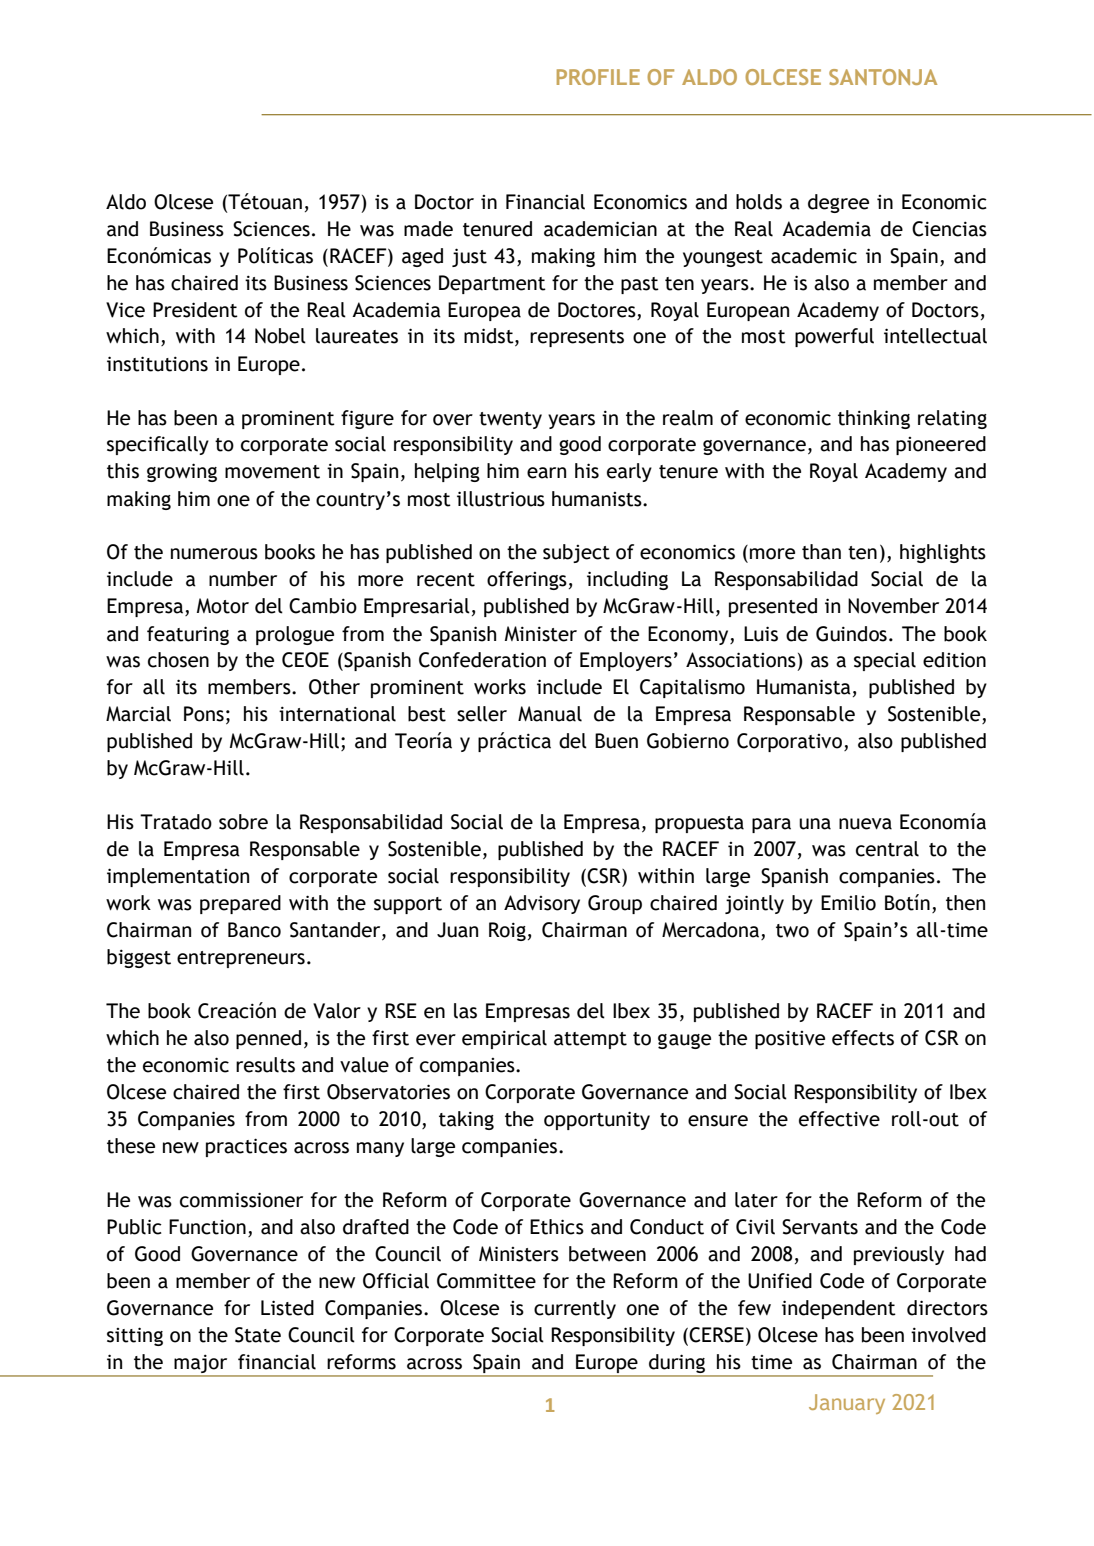 The height and width of the screenshot is (1546, 1094). Describe the element at coordinates (598, 77) in the screenshot. I see `PROFILE` at that location.
